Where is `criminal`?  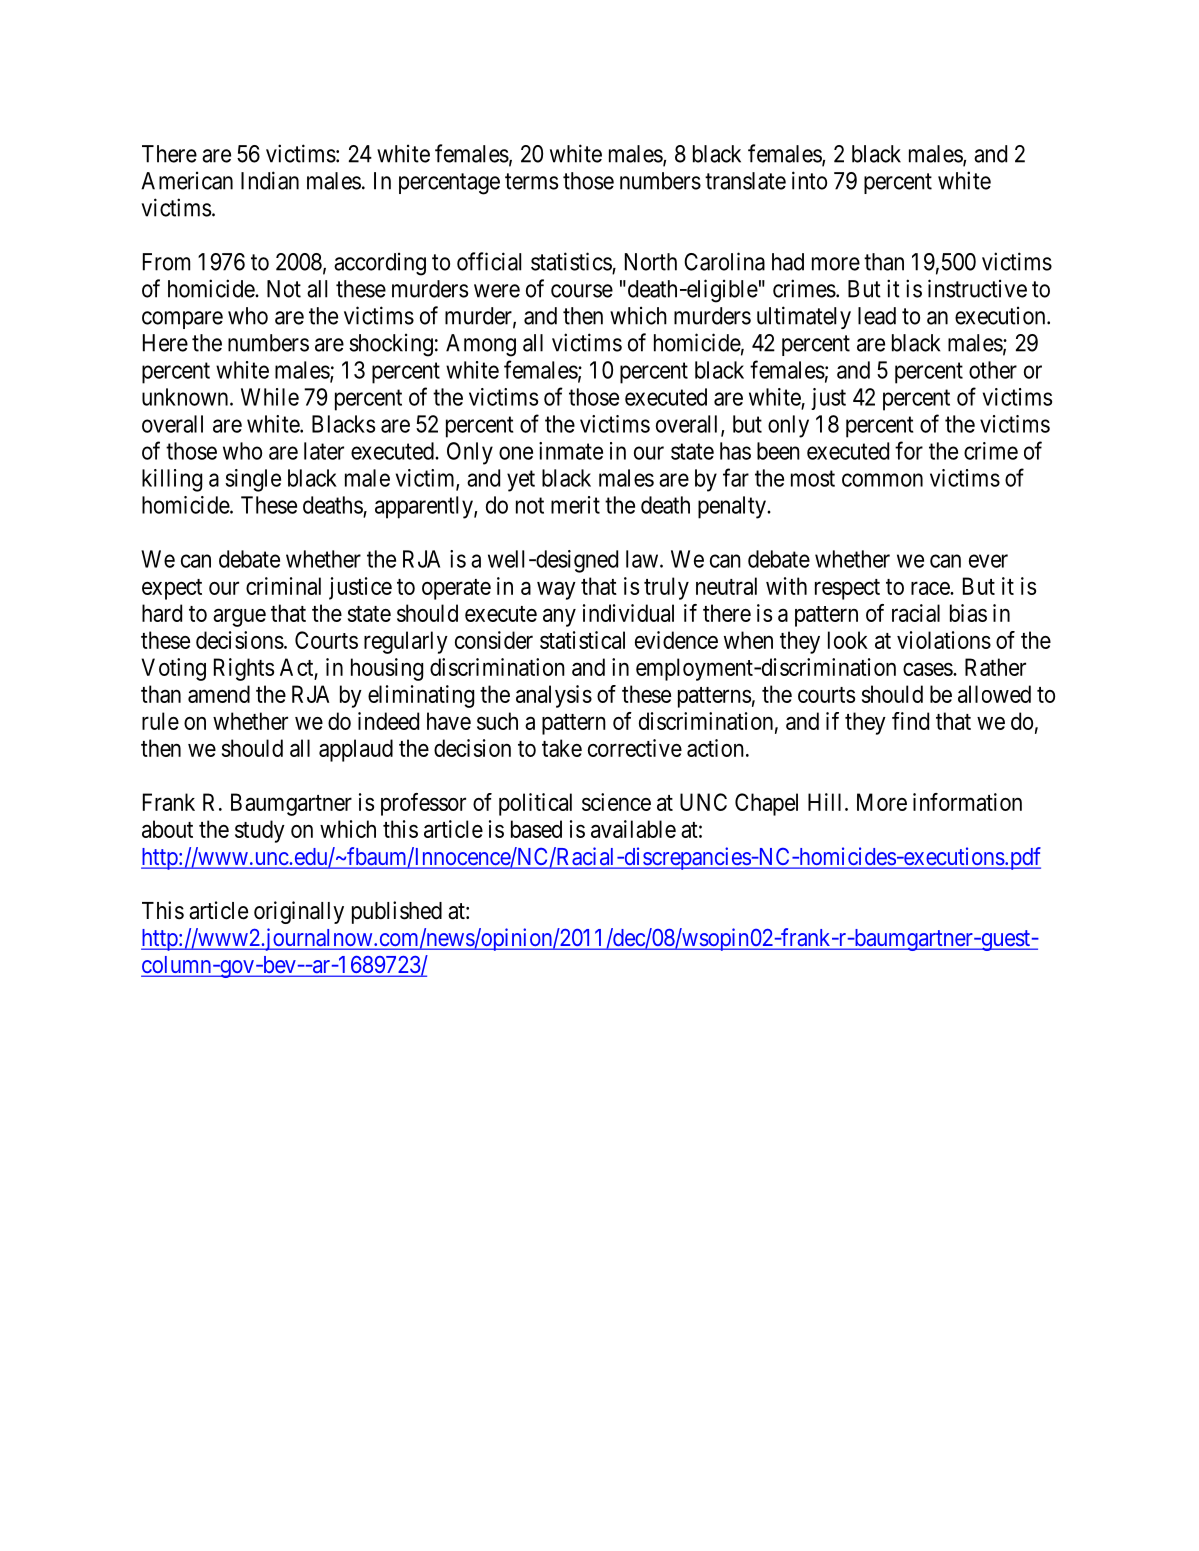
criminal is located at coordinates (283, 586).
